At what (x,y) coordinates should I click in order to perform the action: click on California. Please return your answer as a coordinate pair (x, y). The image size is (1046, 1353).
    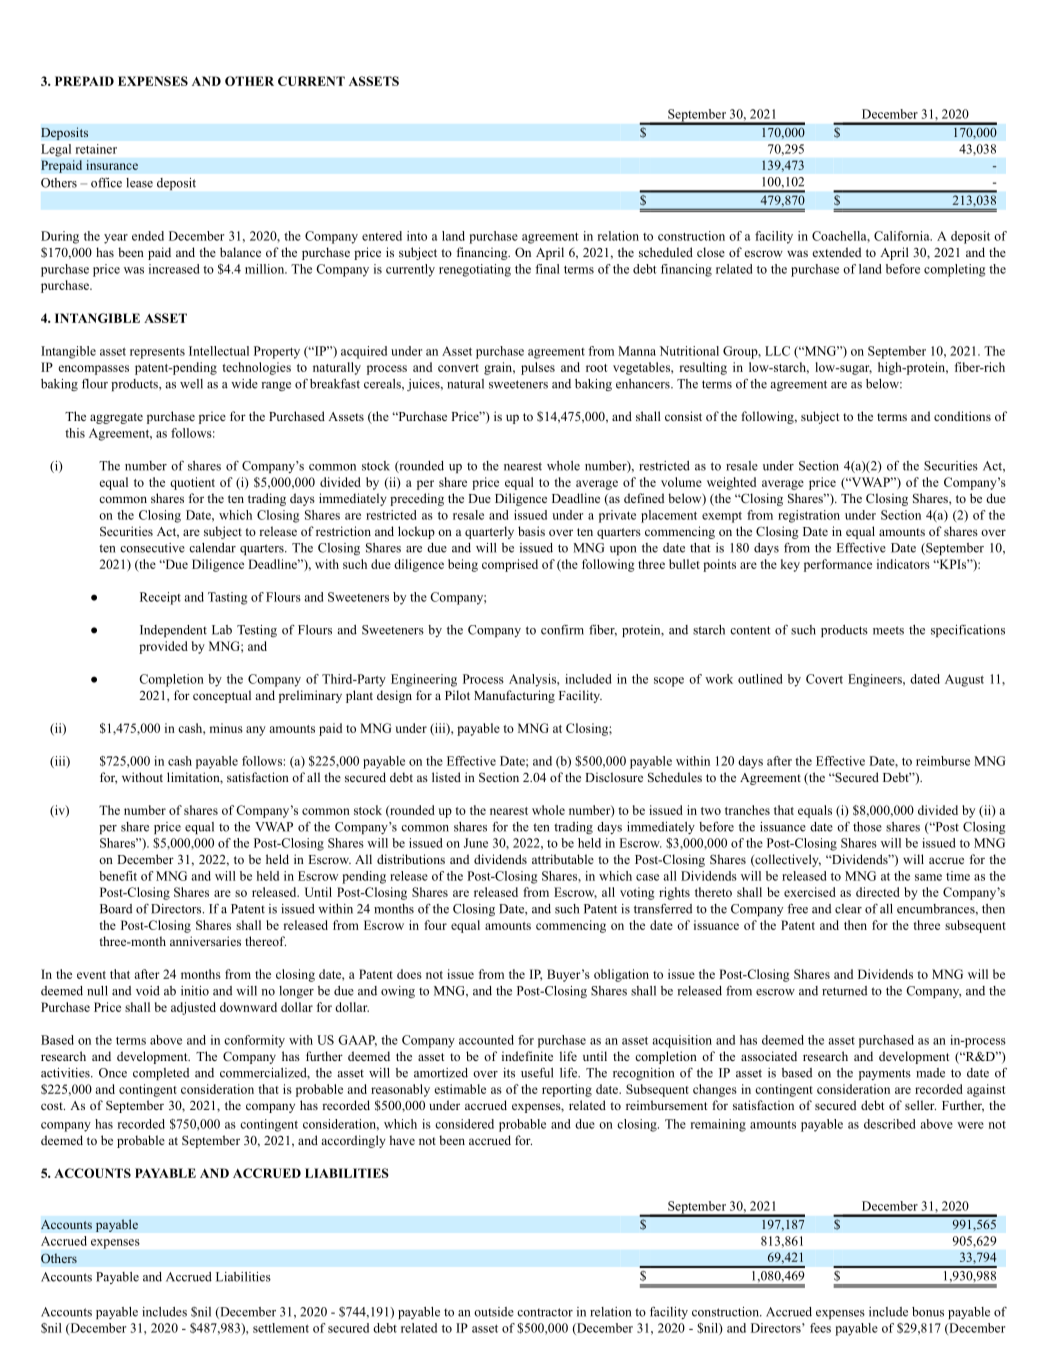
    Looking at the image, I should click on (903, 236).
